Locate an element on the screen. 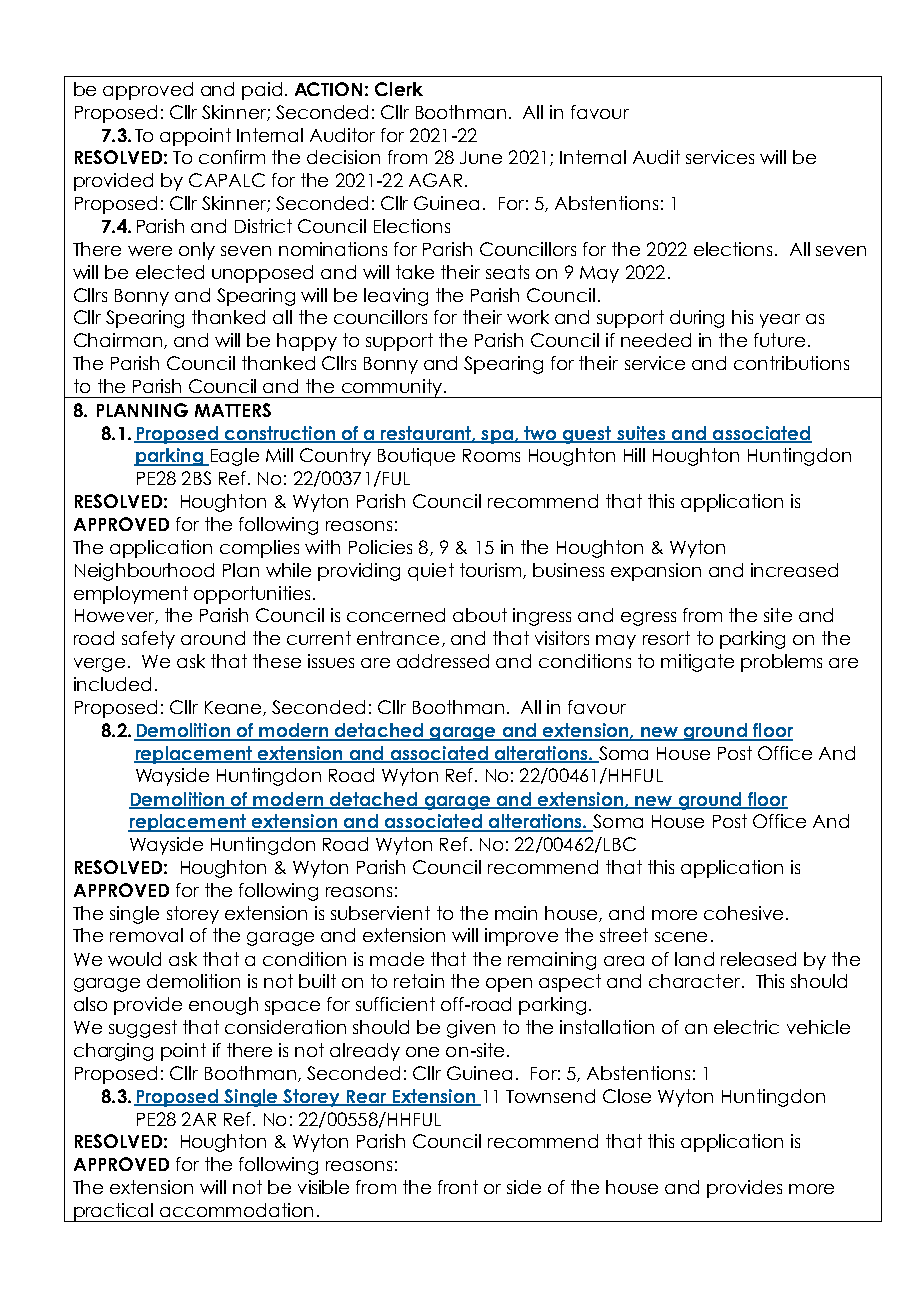 The width and height of the screenshot is (924, 1308). safety is located at coordinates (148, 640).
